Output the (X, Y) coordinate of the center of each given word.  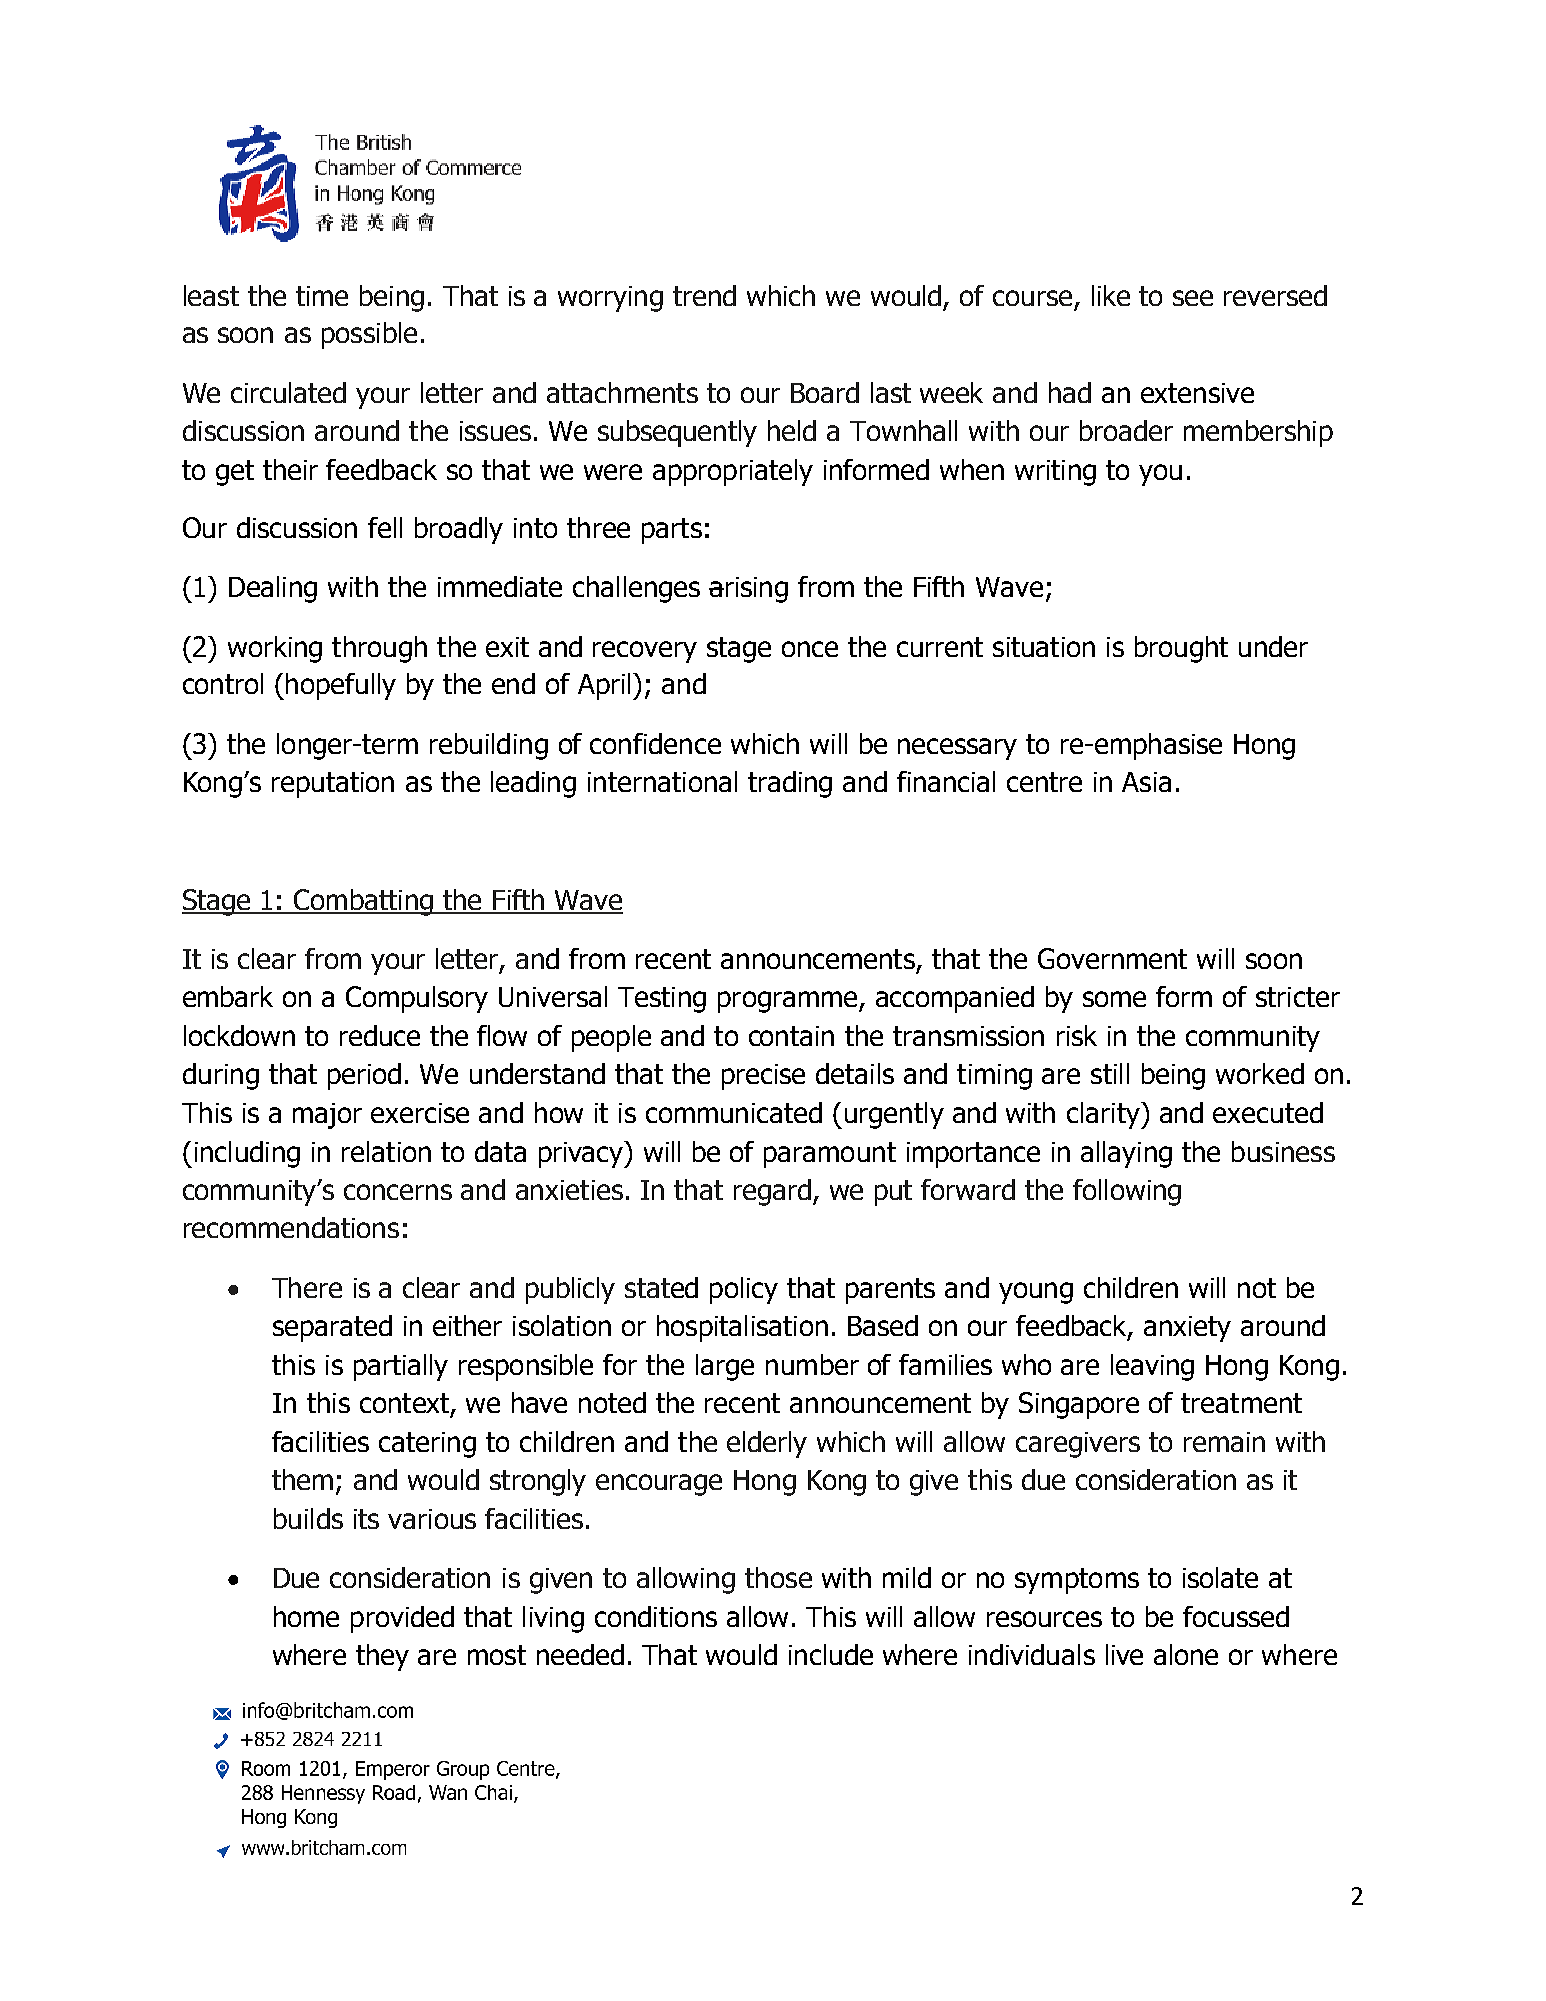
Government (1112, 958)
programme (789, 1002)
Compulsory (417, 999)
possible (369, 335)
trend (704, 295)
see (1193, 298)
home (306, 1616)
